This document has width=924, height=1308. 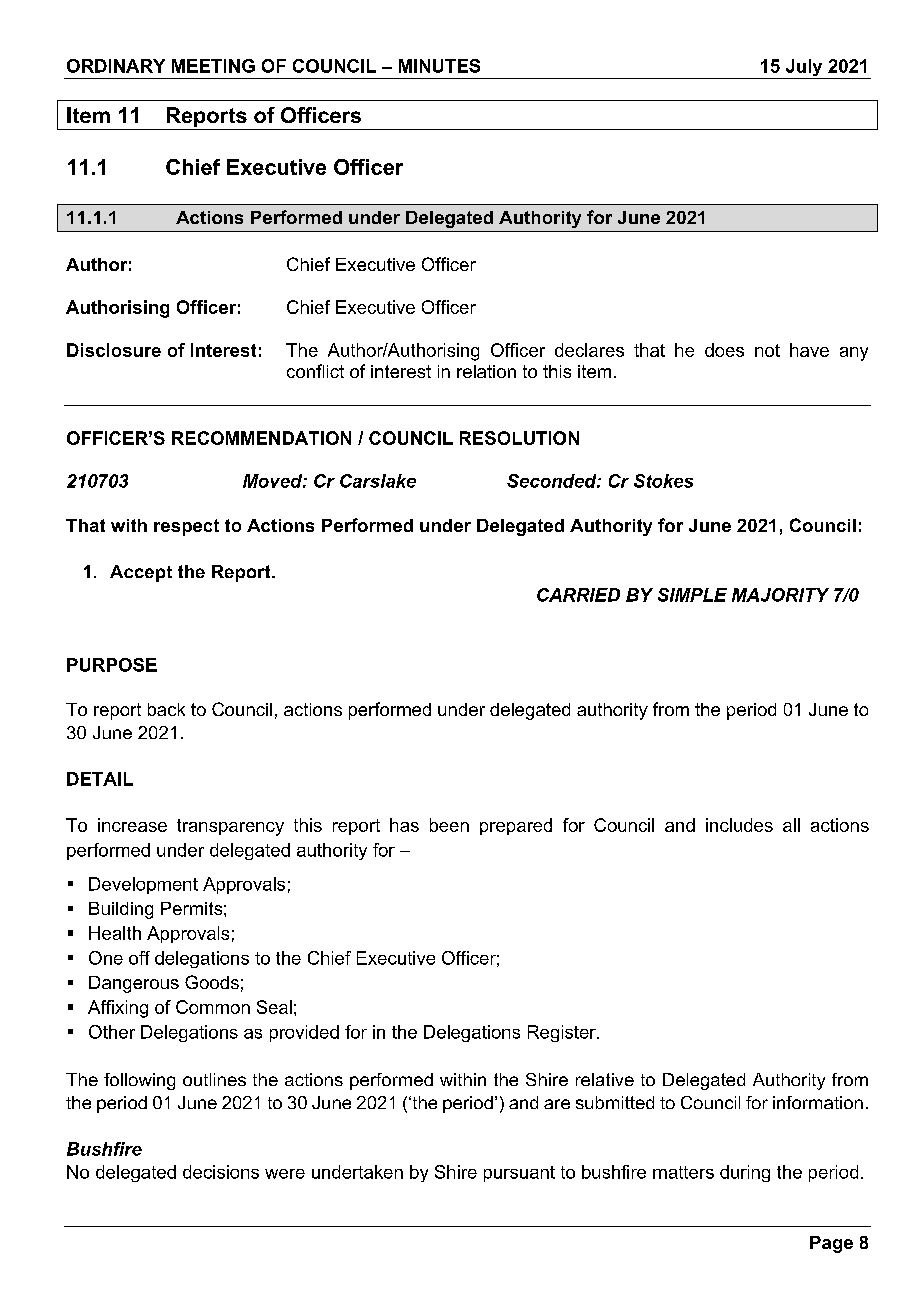 I want to click on MAJORITY, so click(x=780, y=595).
